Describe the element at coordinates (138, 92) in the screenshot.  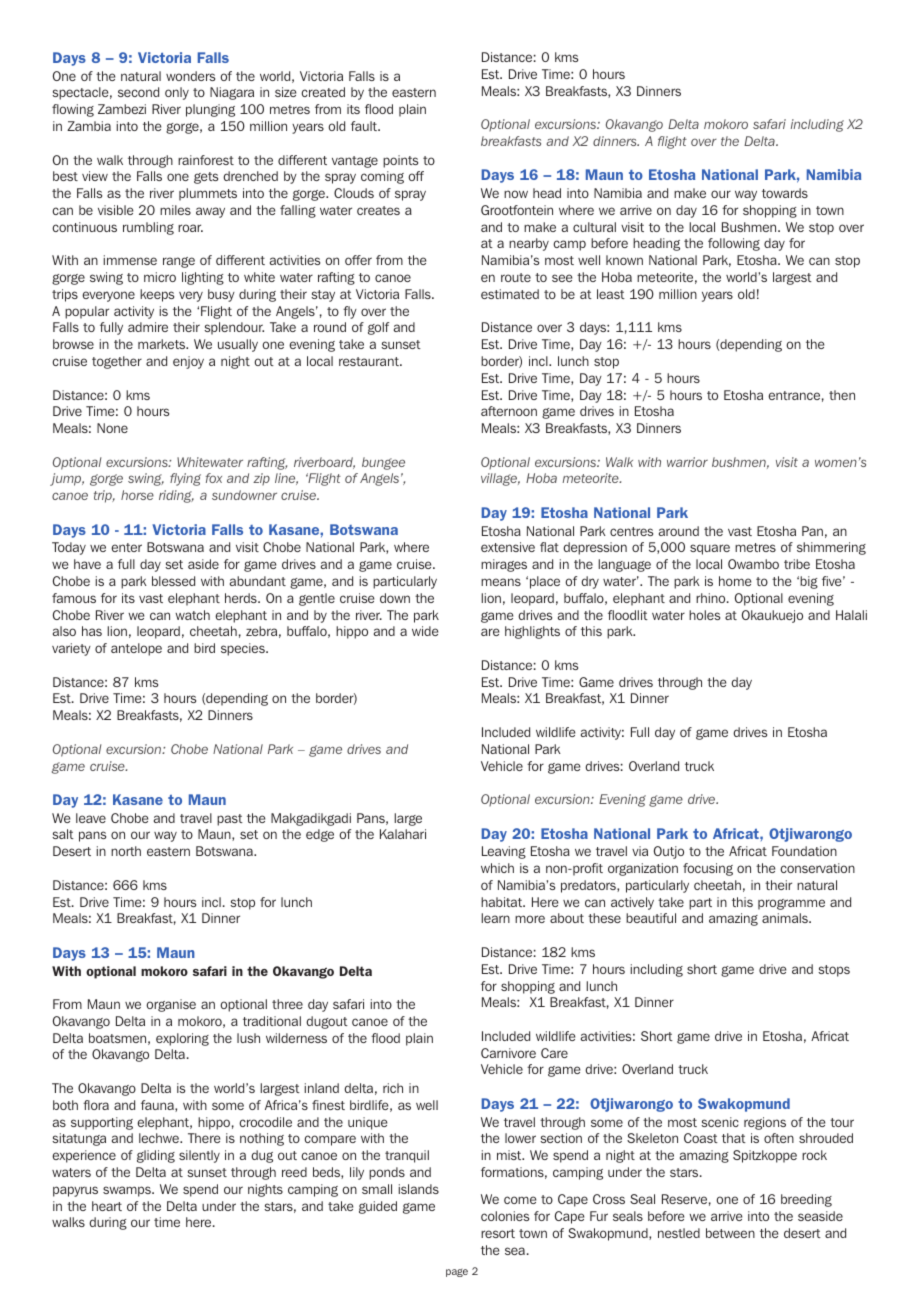
I see `second` at that location.
